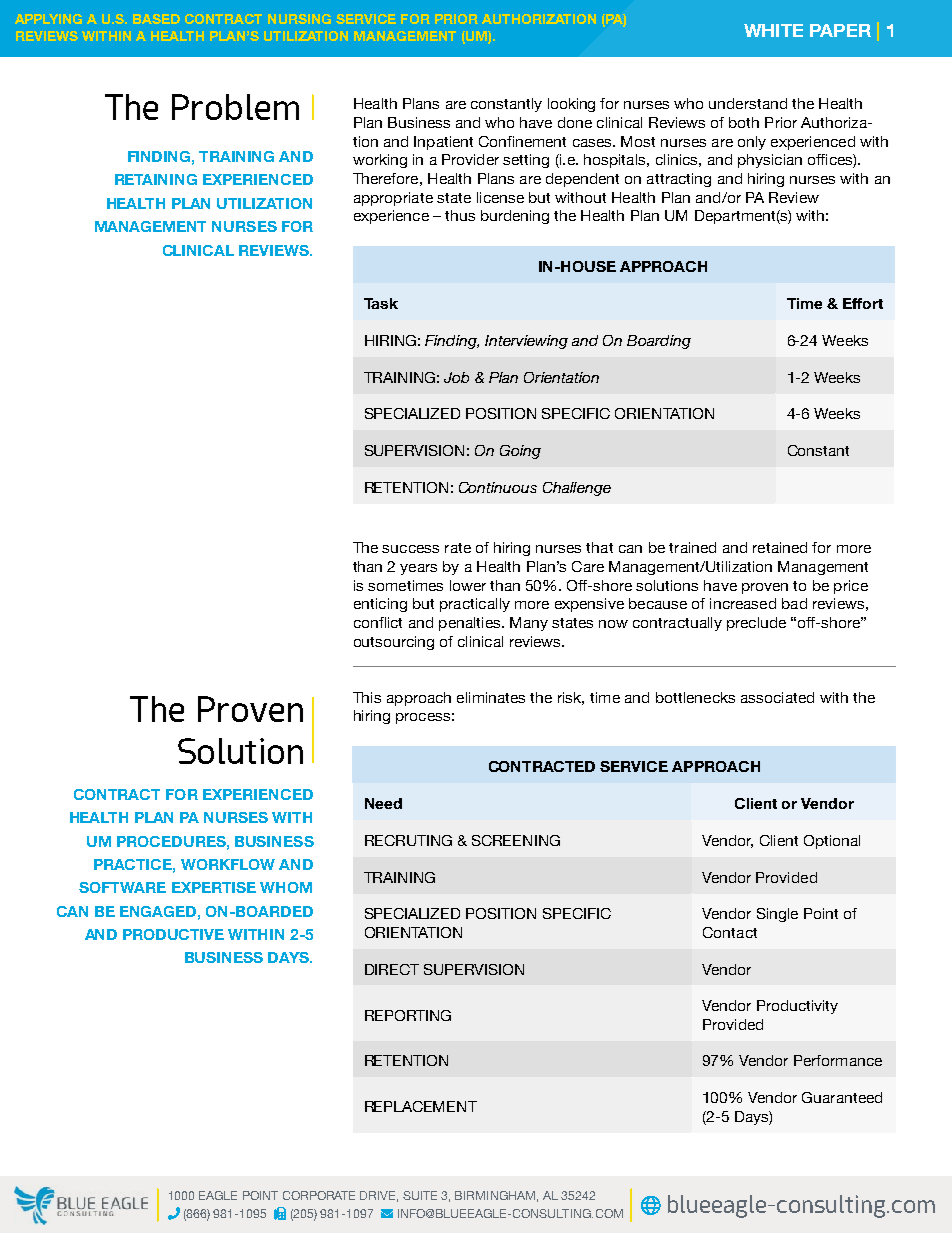 Image resolution: width=952 pixels, height=1233 pixels. What do you see at coordinates (780, 547) in the page?
I see `retained` at bounding box center [780, 547].
